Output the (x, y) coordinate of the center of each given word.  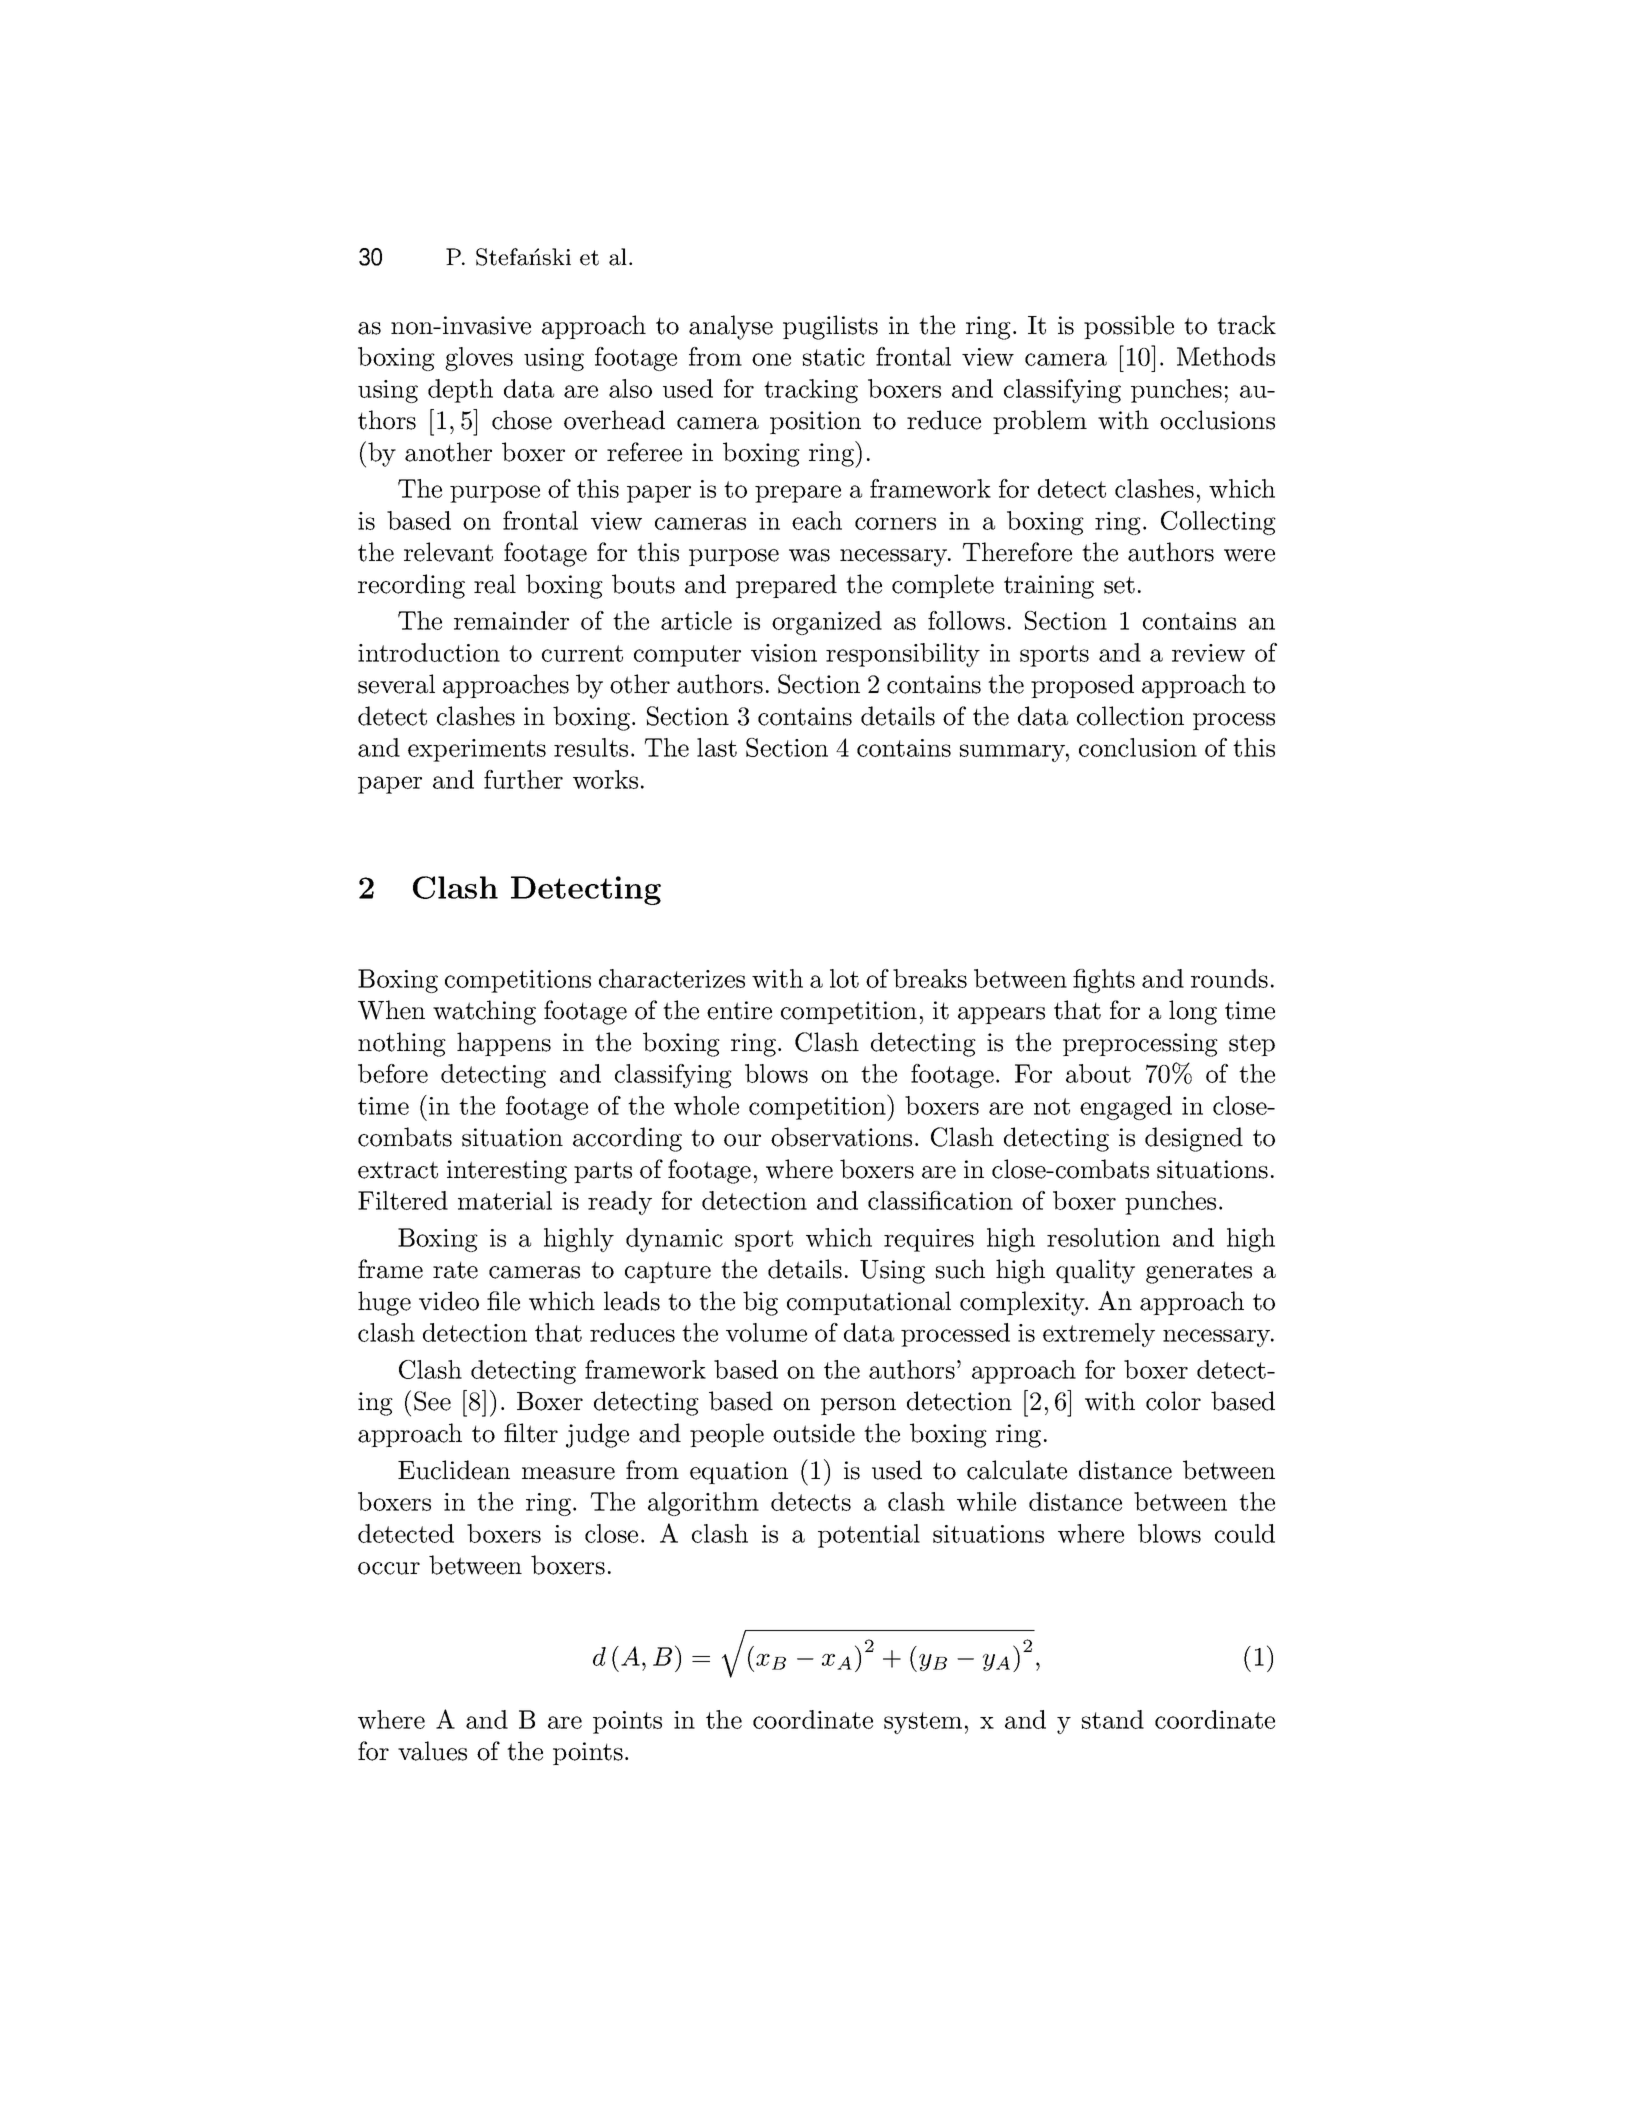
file (503, 1301)
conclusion (1138, 747)
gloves (479, 359)
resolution (1103, 1237)
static (834, 357)
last (717, 747)
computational (869, 1303)
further (523, 779)
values (432, 1751)
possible (1129, 327)
